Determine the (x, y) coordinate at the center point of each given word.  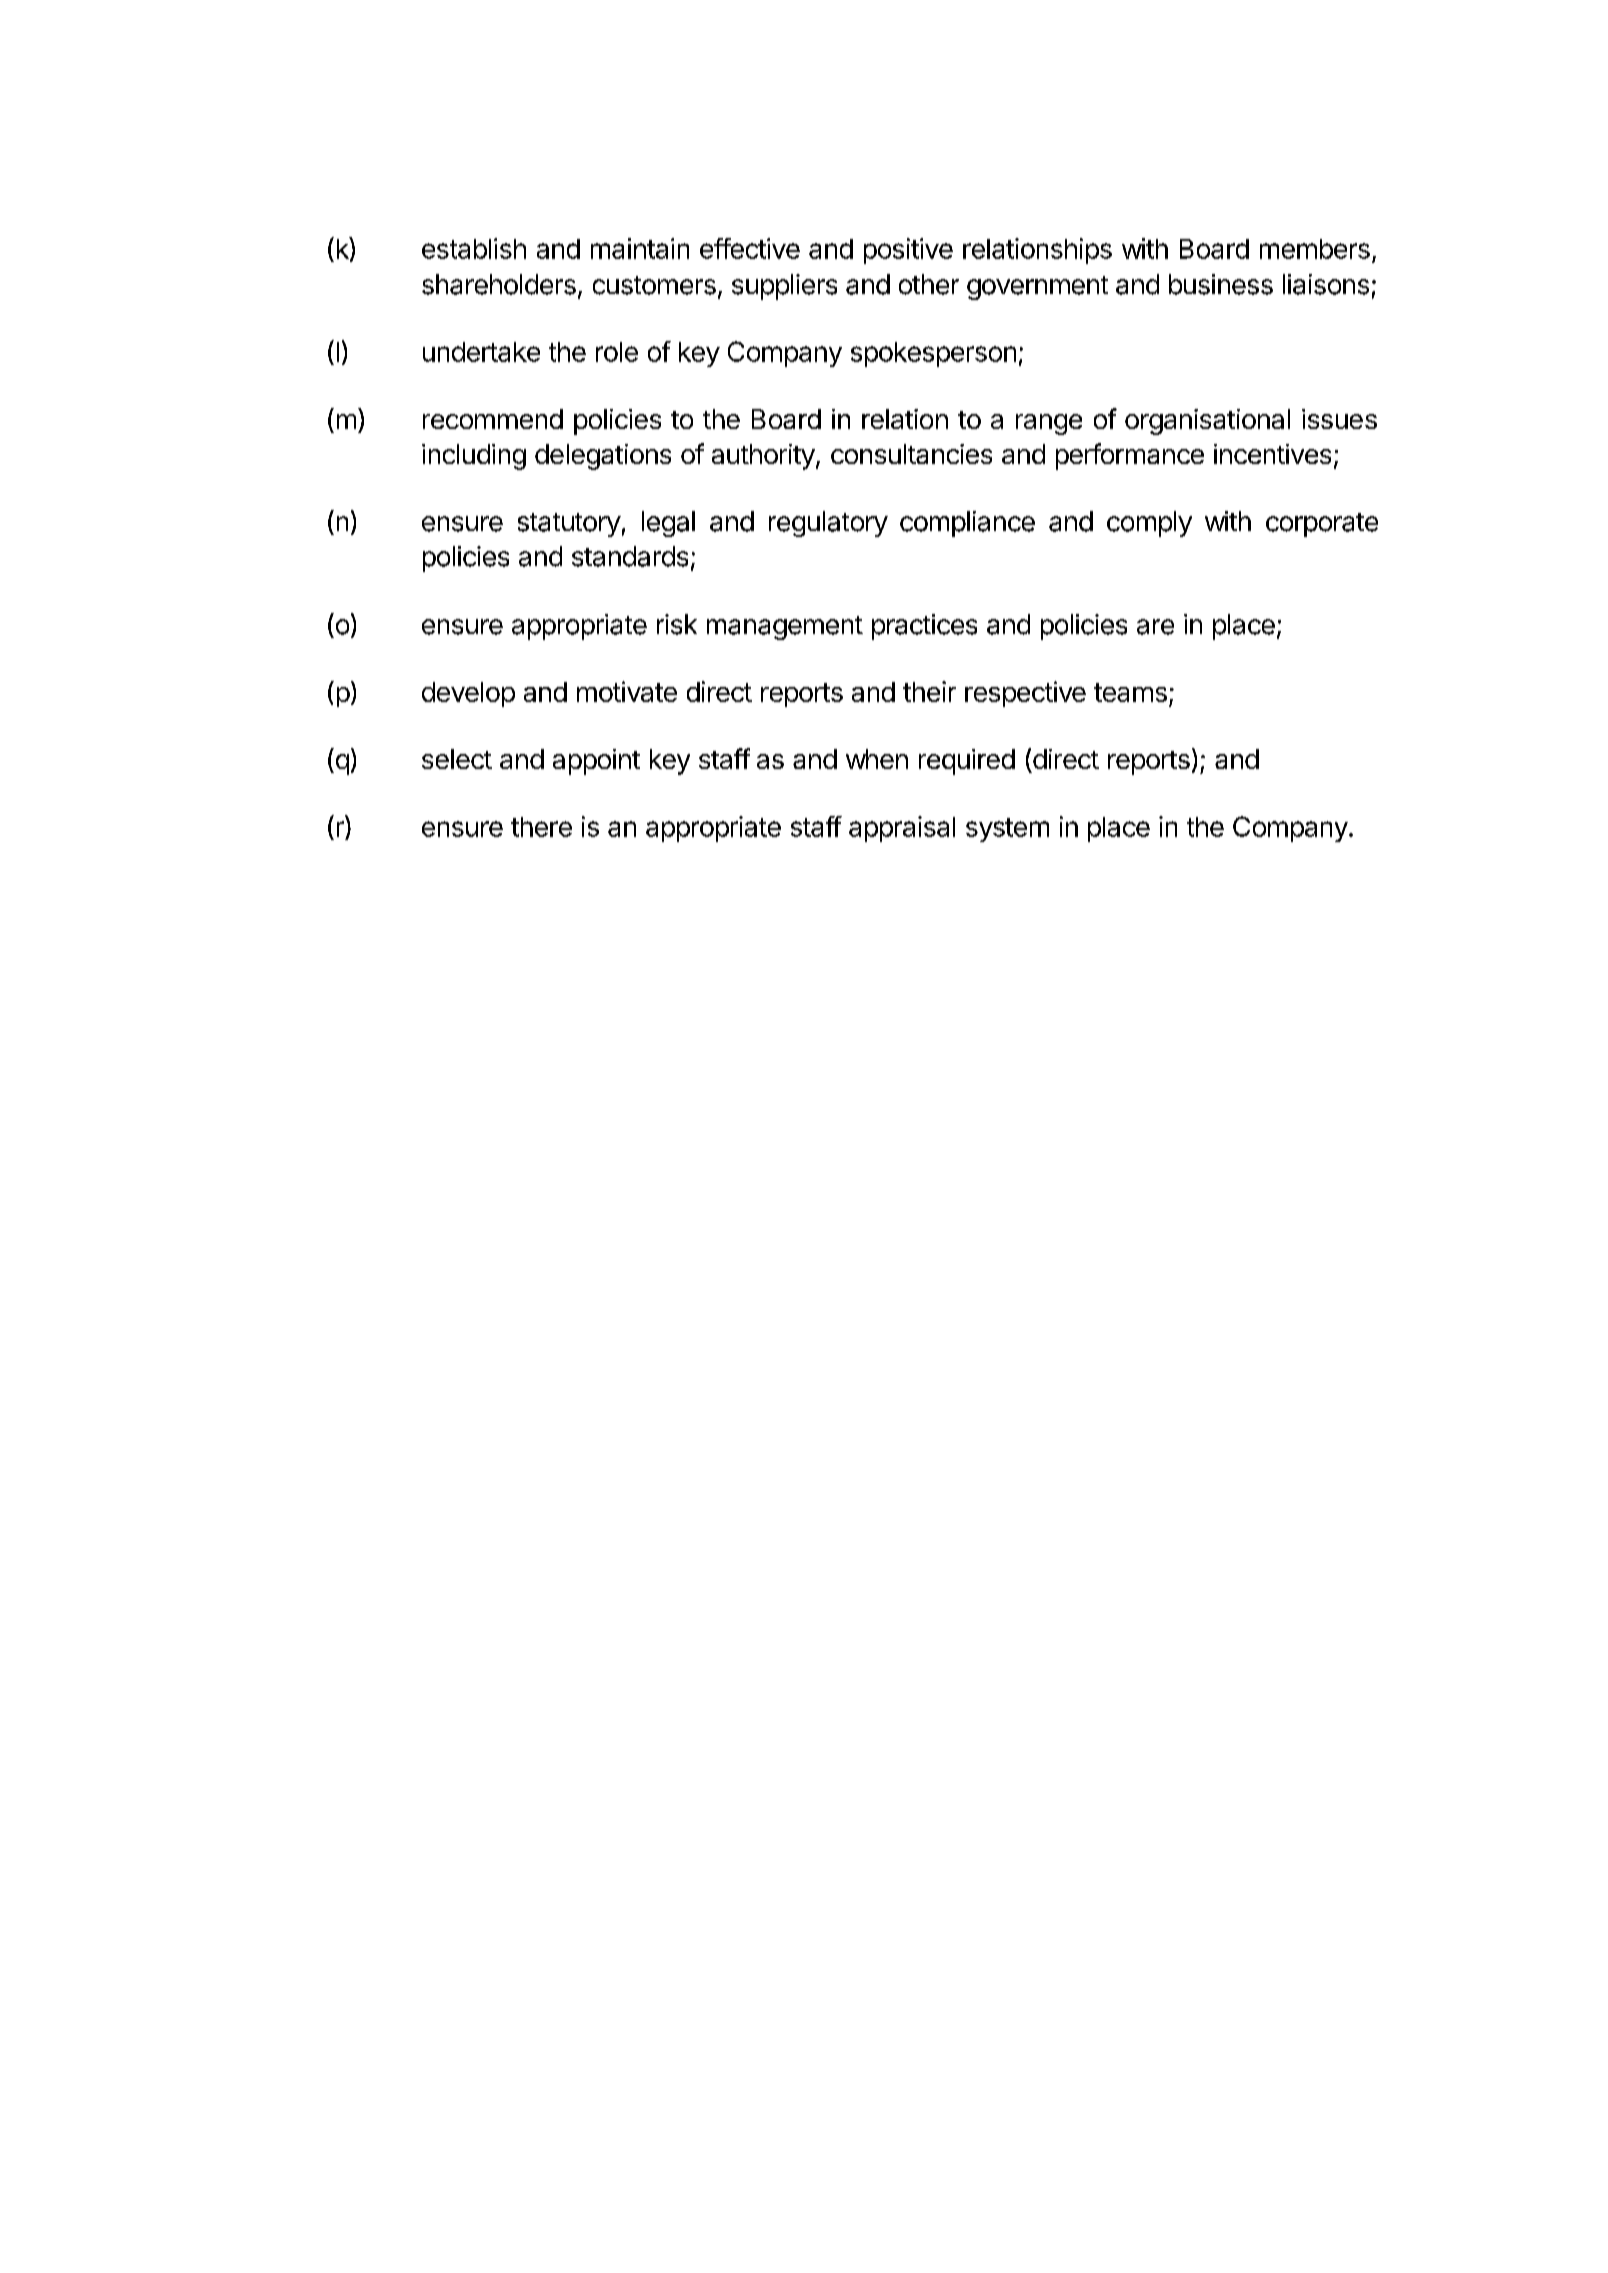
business (1221, 284)
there (541, 827)
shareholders (499, 284)
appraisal (902, 829)
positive (908, 251)
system (1007, 830)
